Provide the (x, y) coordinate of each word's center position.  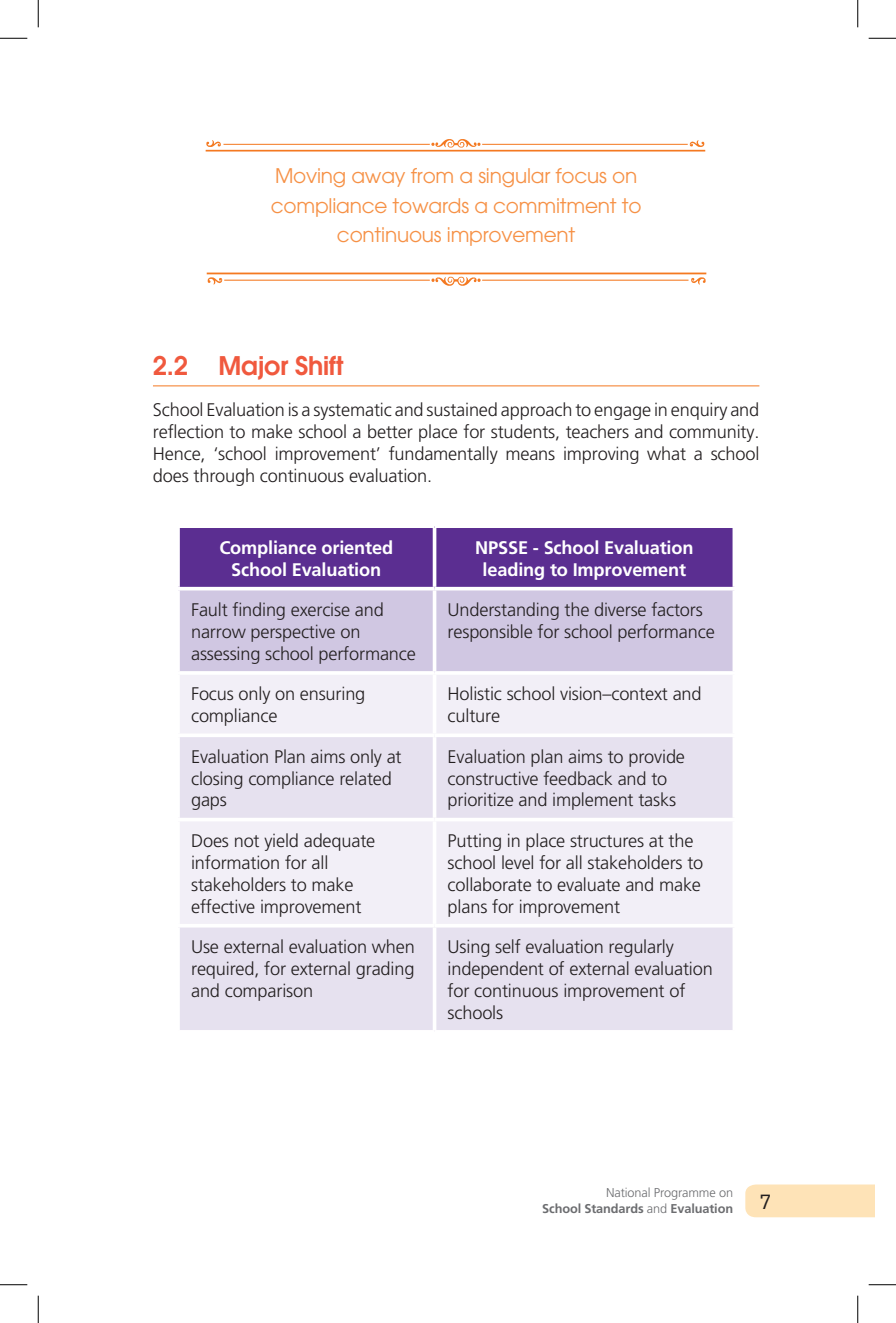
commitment (555, 205)
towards (431, 205)
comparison (268, 992)
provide (656, 758)
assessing (225, 655)
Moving (310, 177)
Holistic (475, 693)
